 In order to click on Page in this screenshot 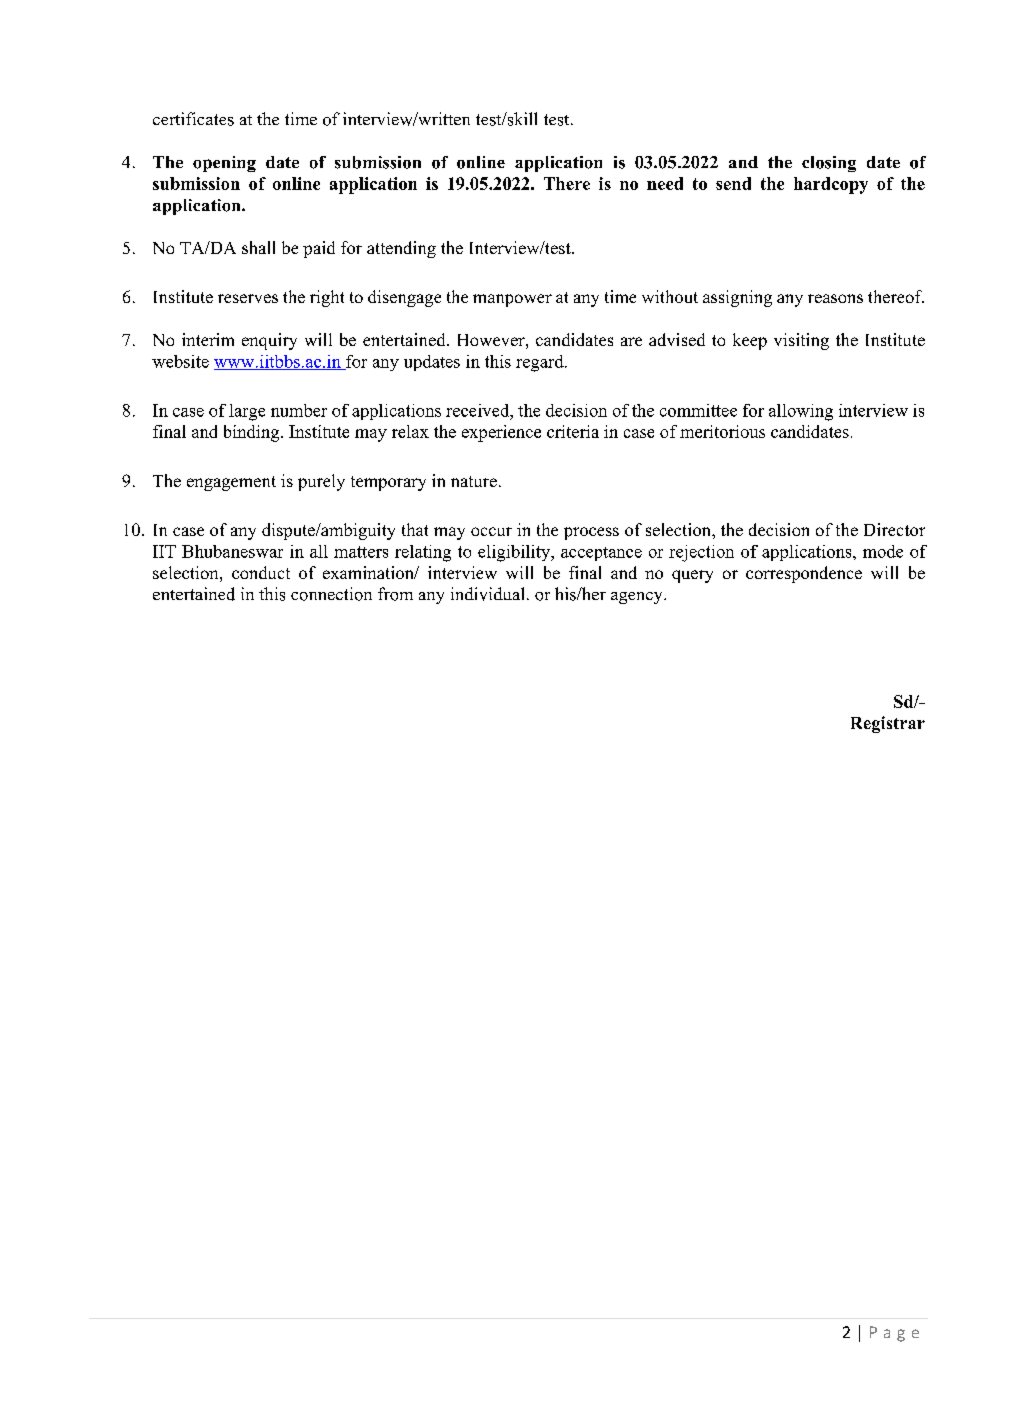, I will do `click(894, 1334)`.
